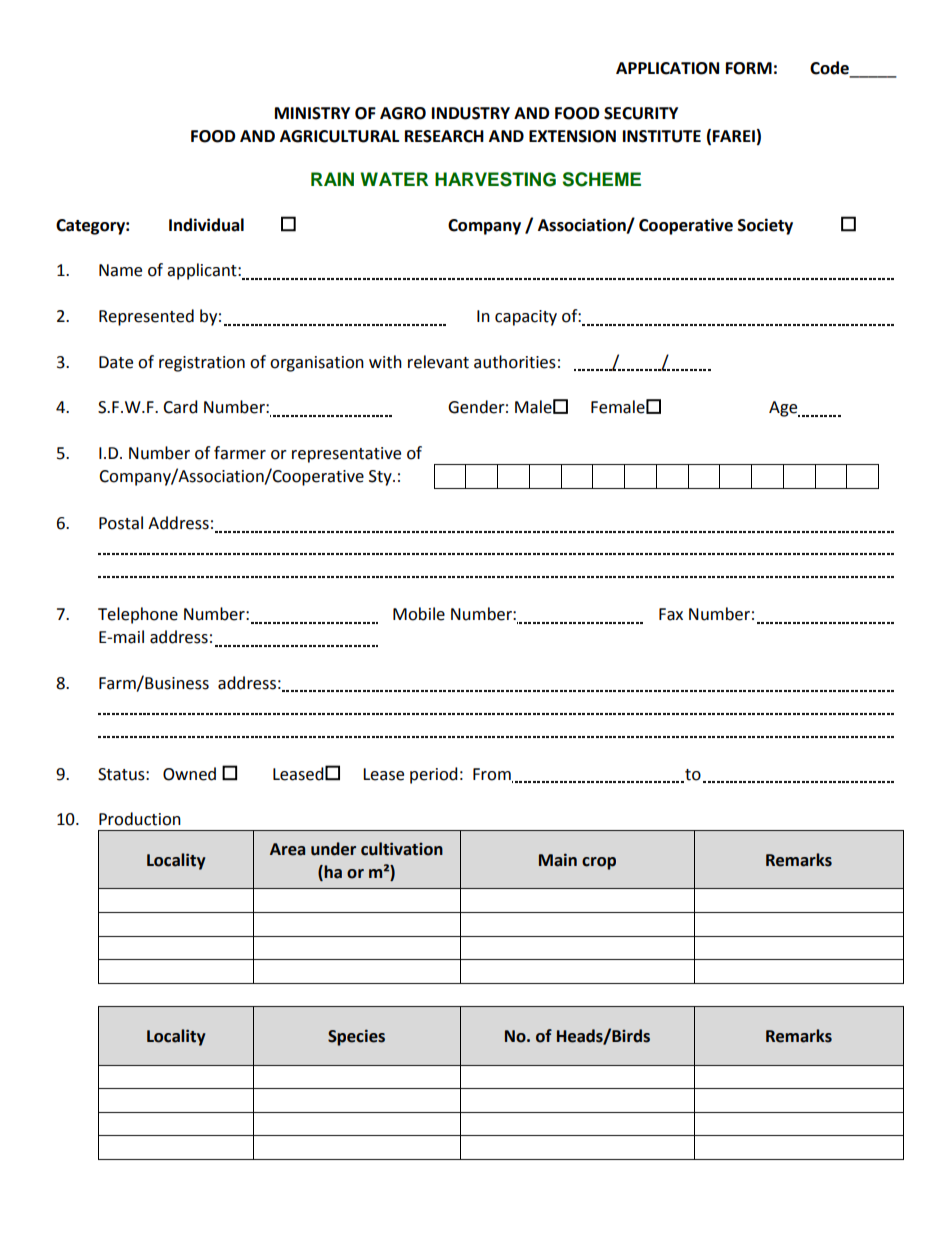 This page has height=1233, width=952. I want to click on APPLICATION, so click(667, 68).
